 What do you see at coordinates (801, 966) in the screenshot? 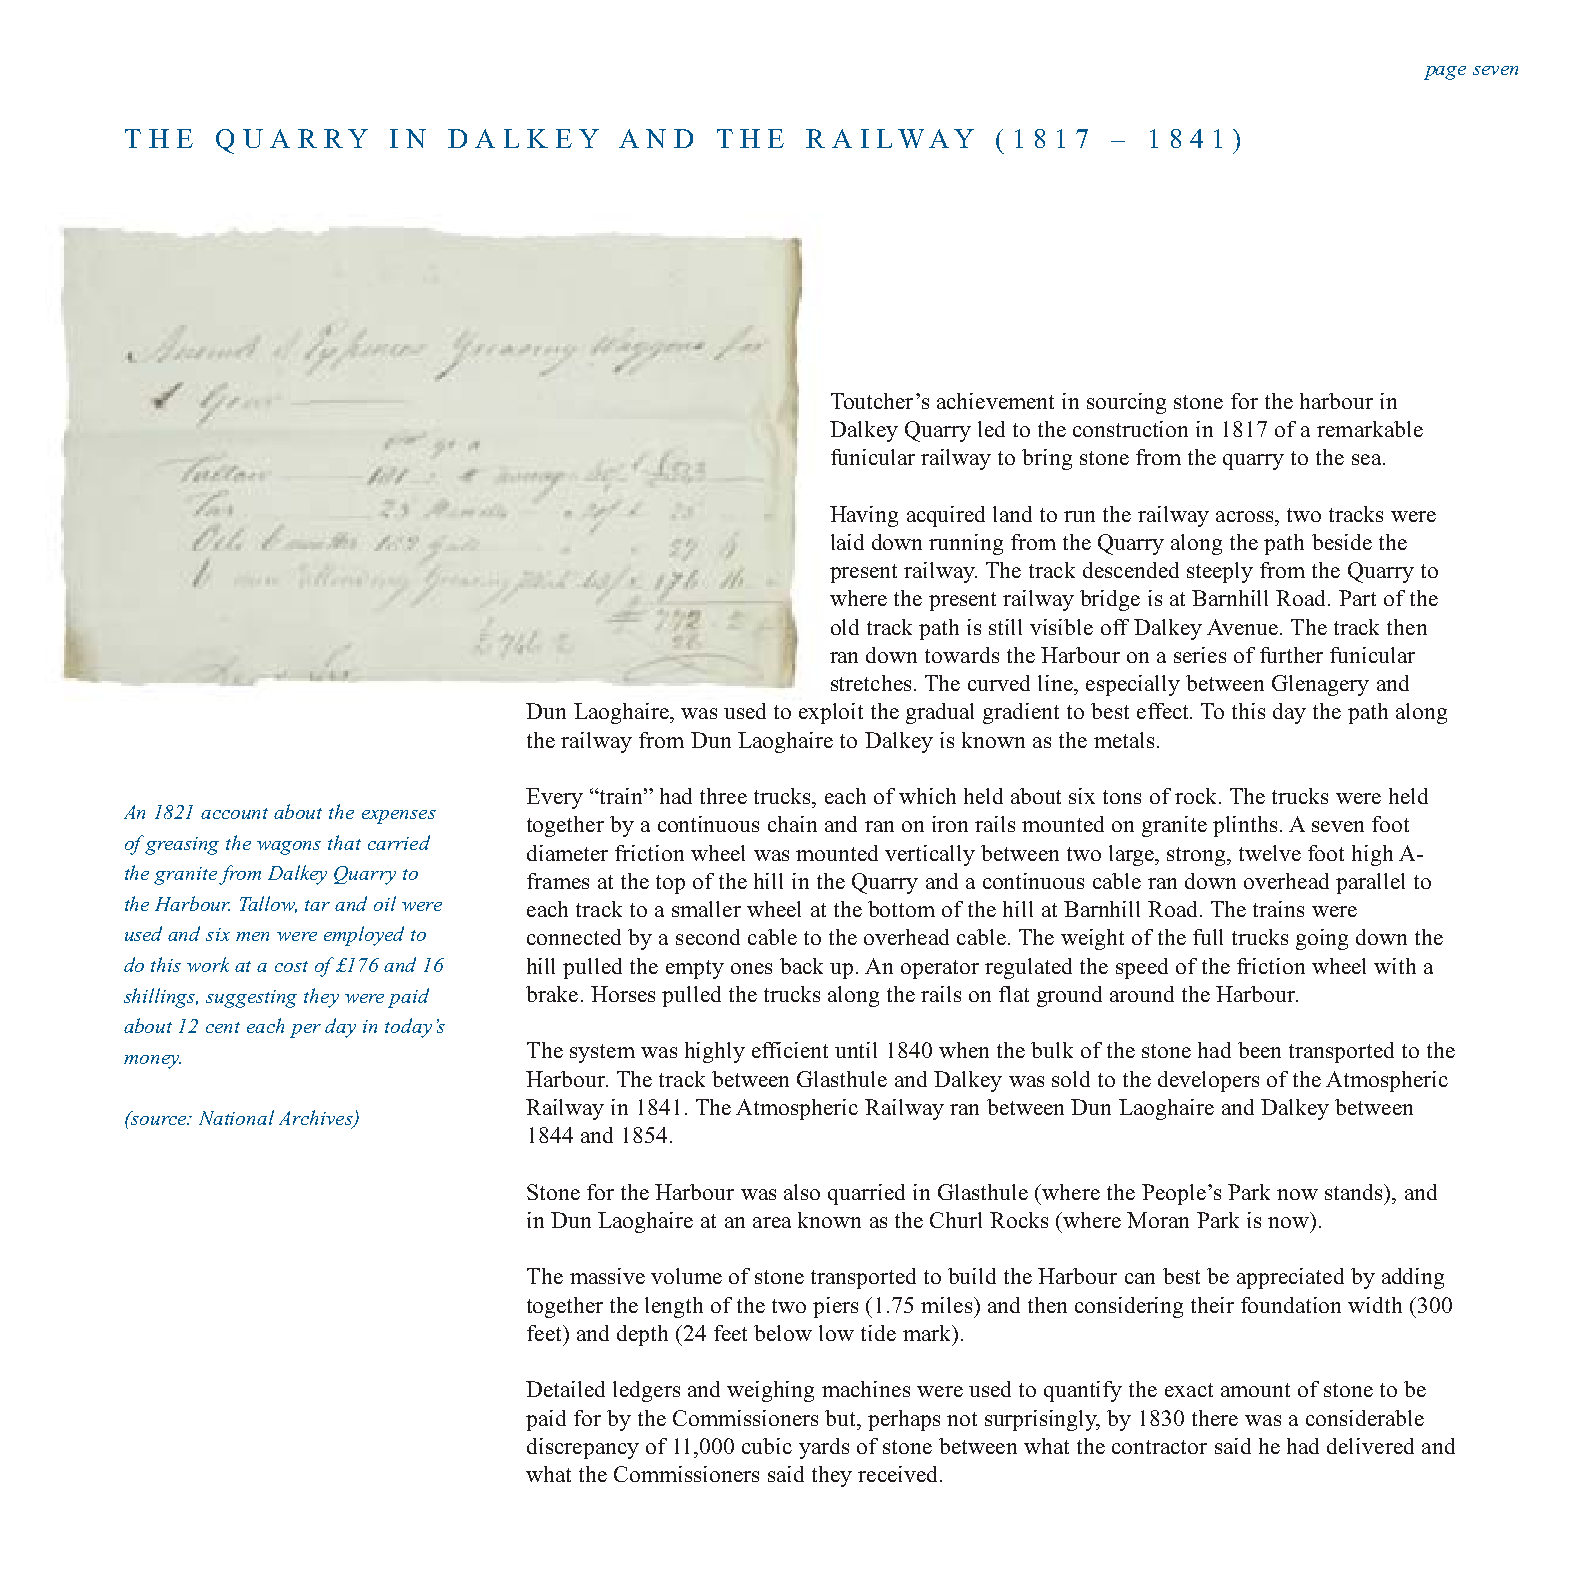
I see `back` at bounding box center [801, 966].
